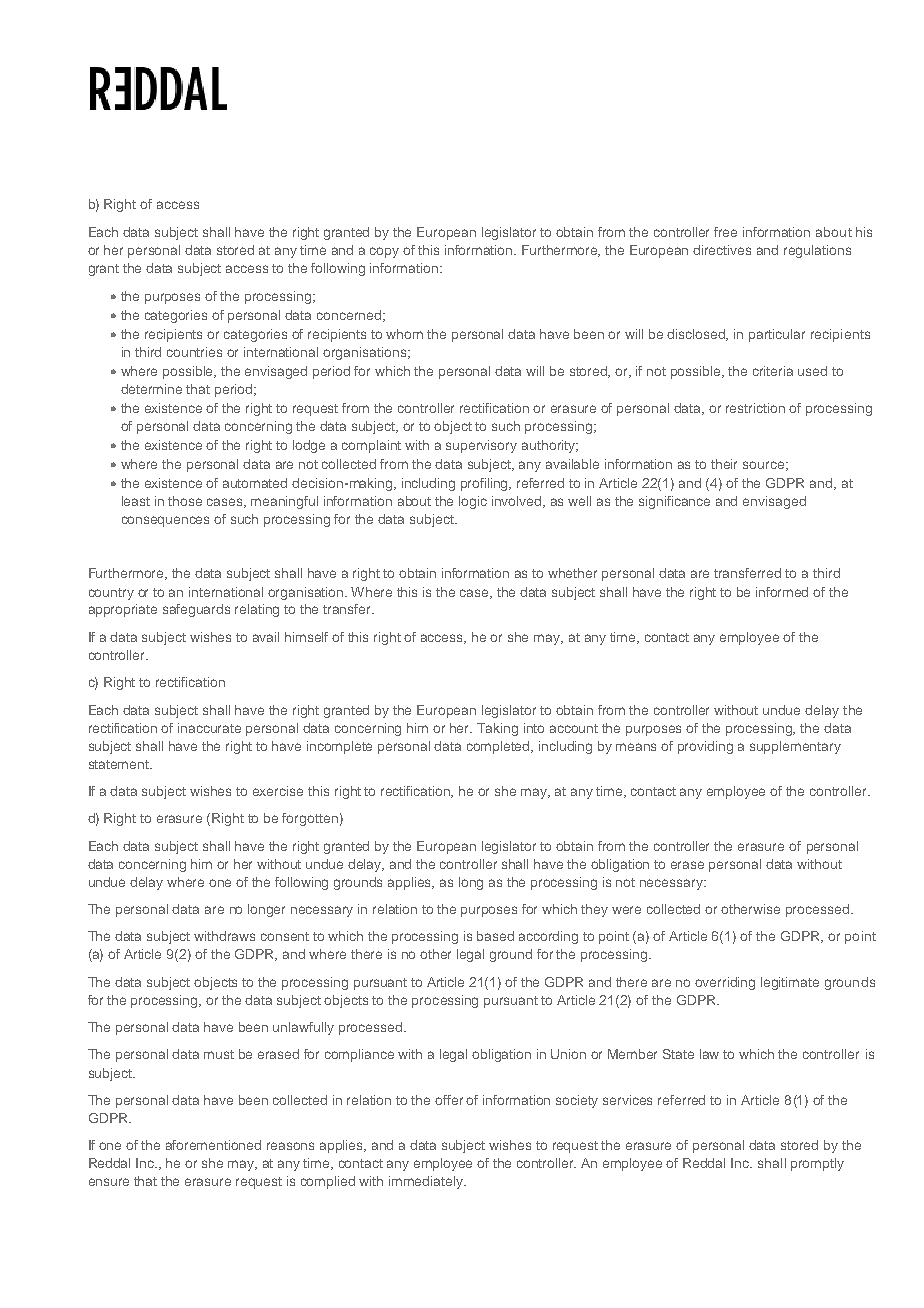  I want to click on immediately, so click(427, 1182).
